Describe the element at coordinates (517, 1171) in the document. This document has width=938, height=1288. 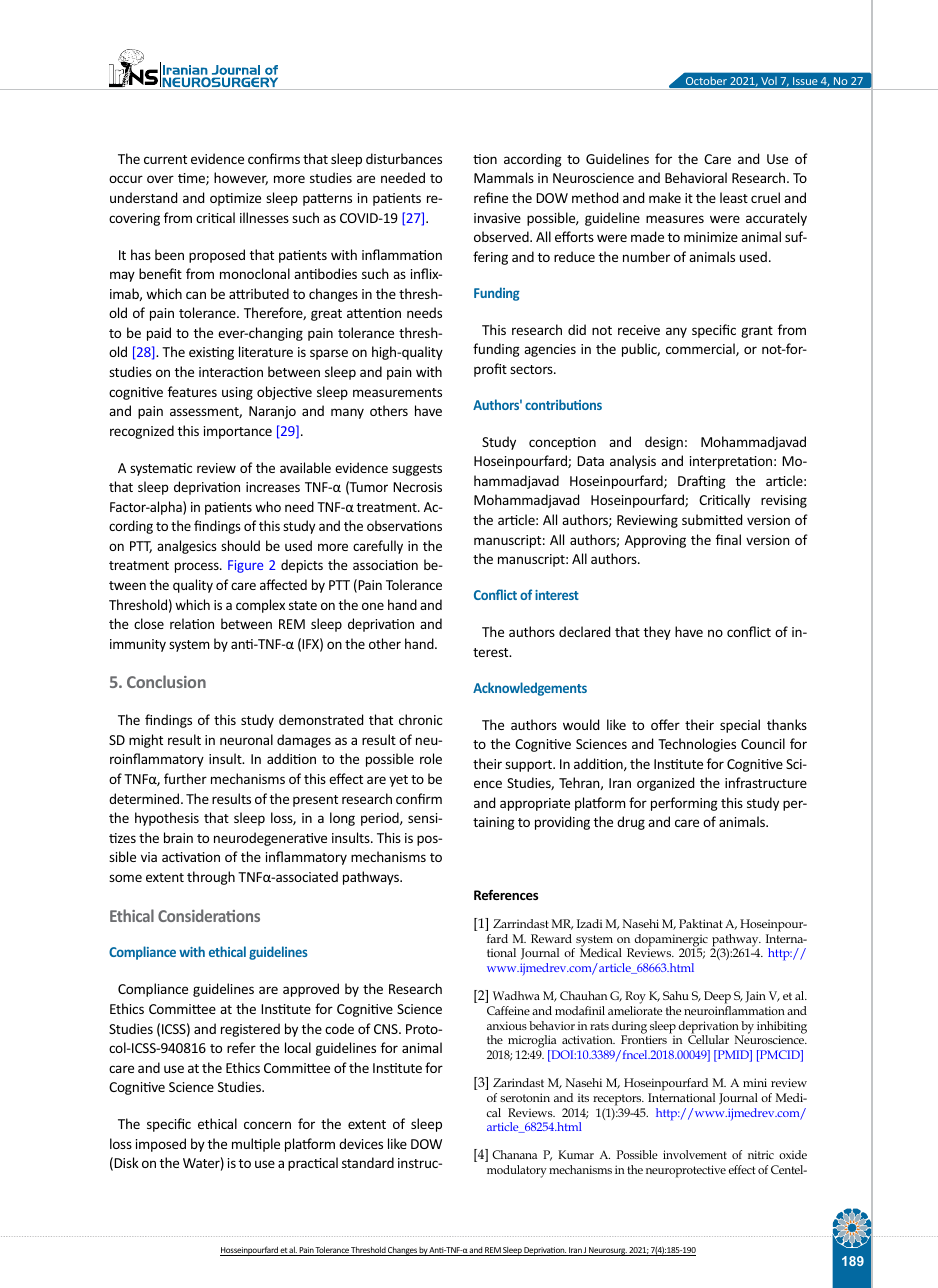
I see `modulatory` at that location.
